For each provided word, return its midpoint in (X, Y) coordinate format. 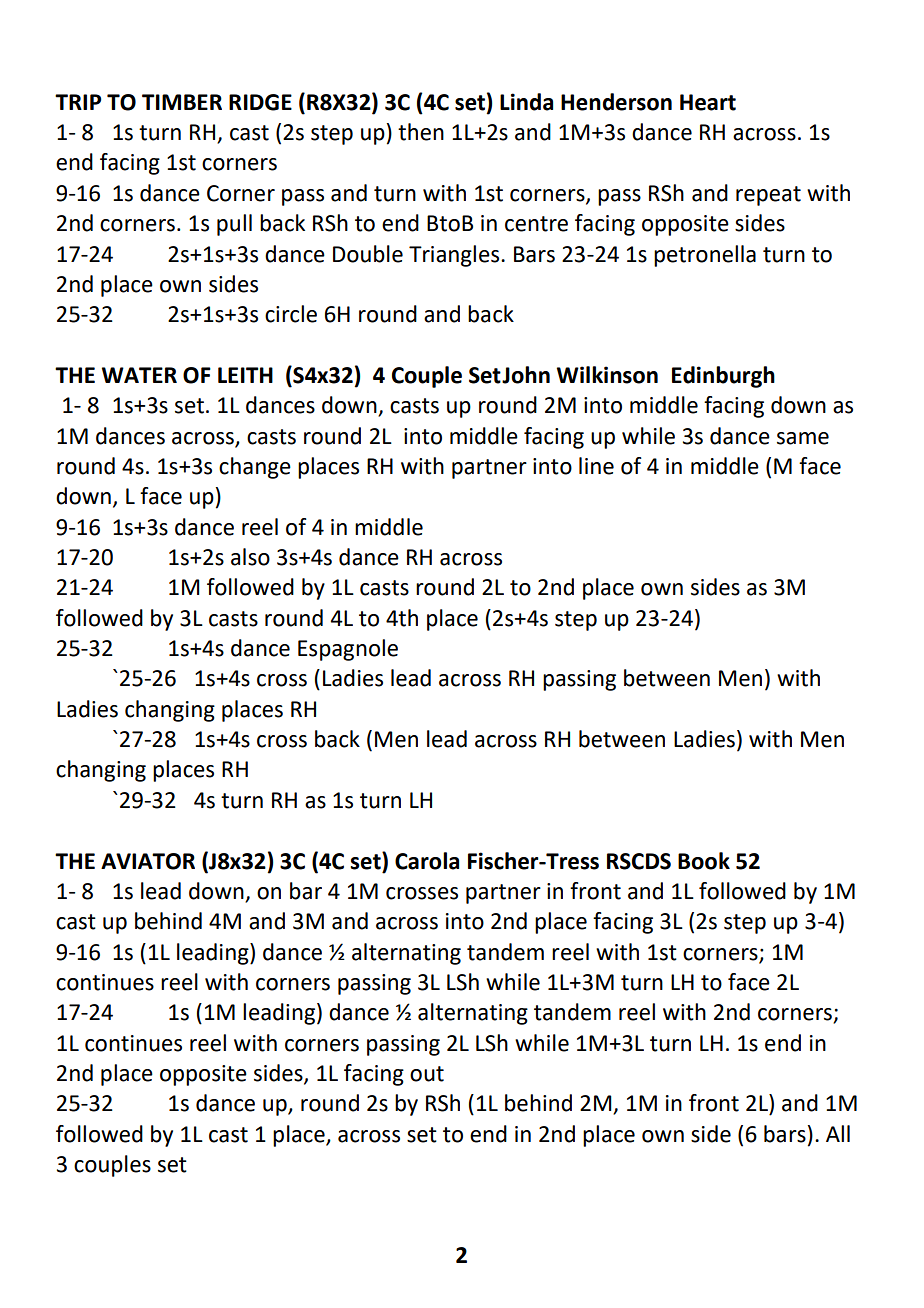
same (803, 438)
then (421, 132)
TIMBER (182, 102)
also (250, 557)
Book (704, 861)
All (838, 1133)
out (427, 1074)
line (596, 466)
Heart (708, 102)
